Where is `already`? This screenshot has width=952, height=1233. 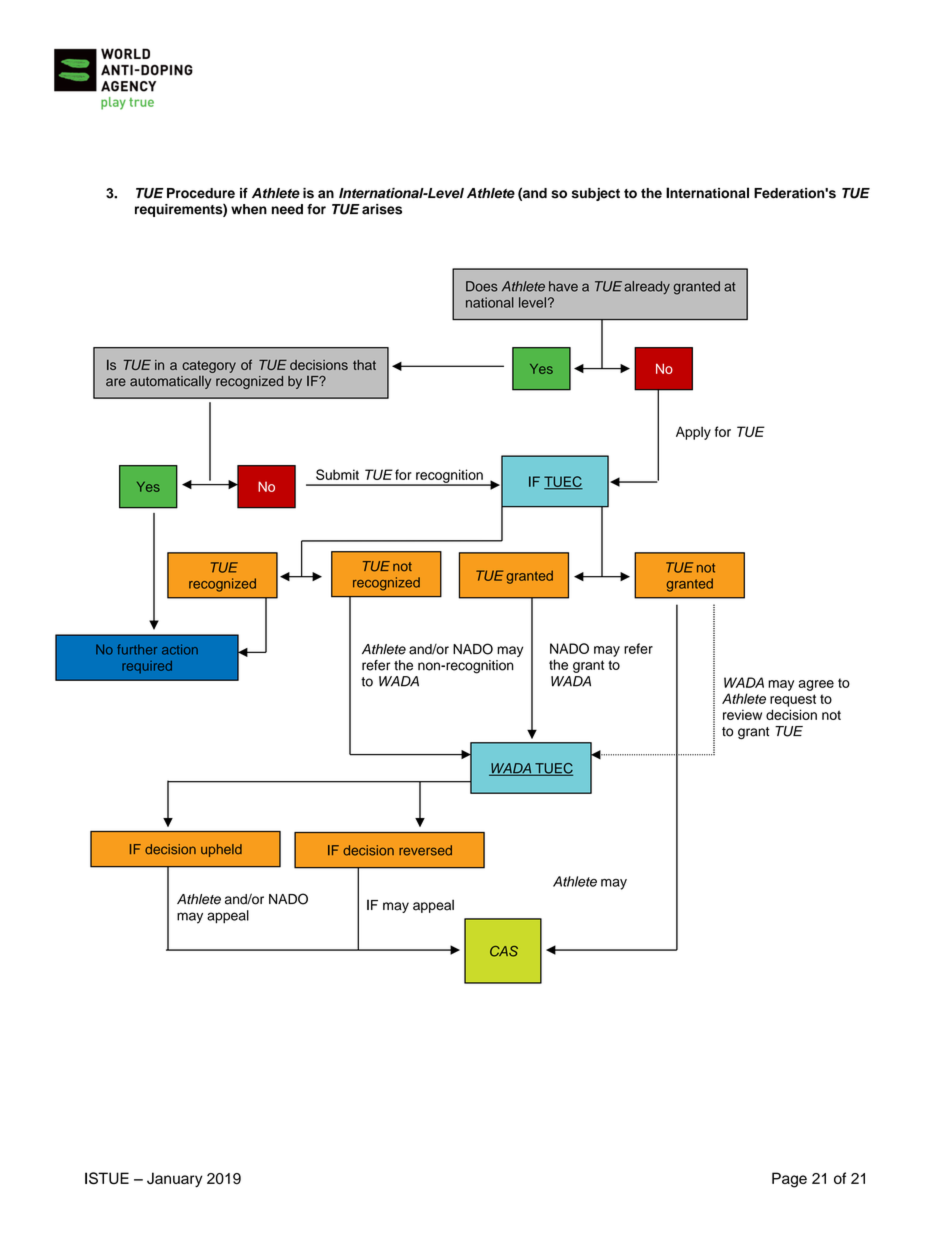 already is located at coordinates (647, 287).
